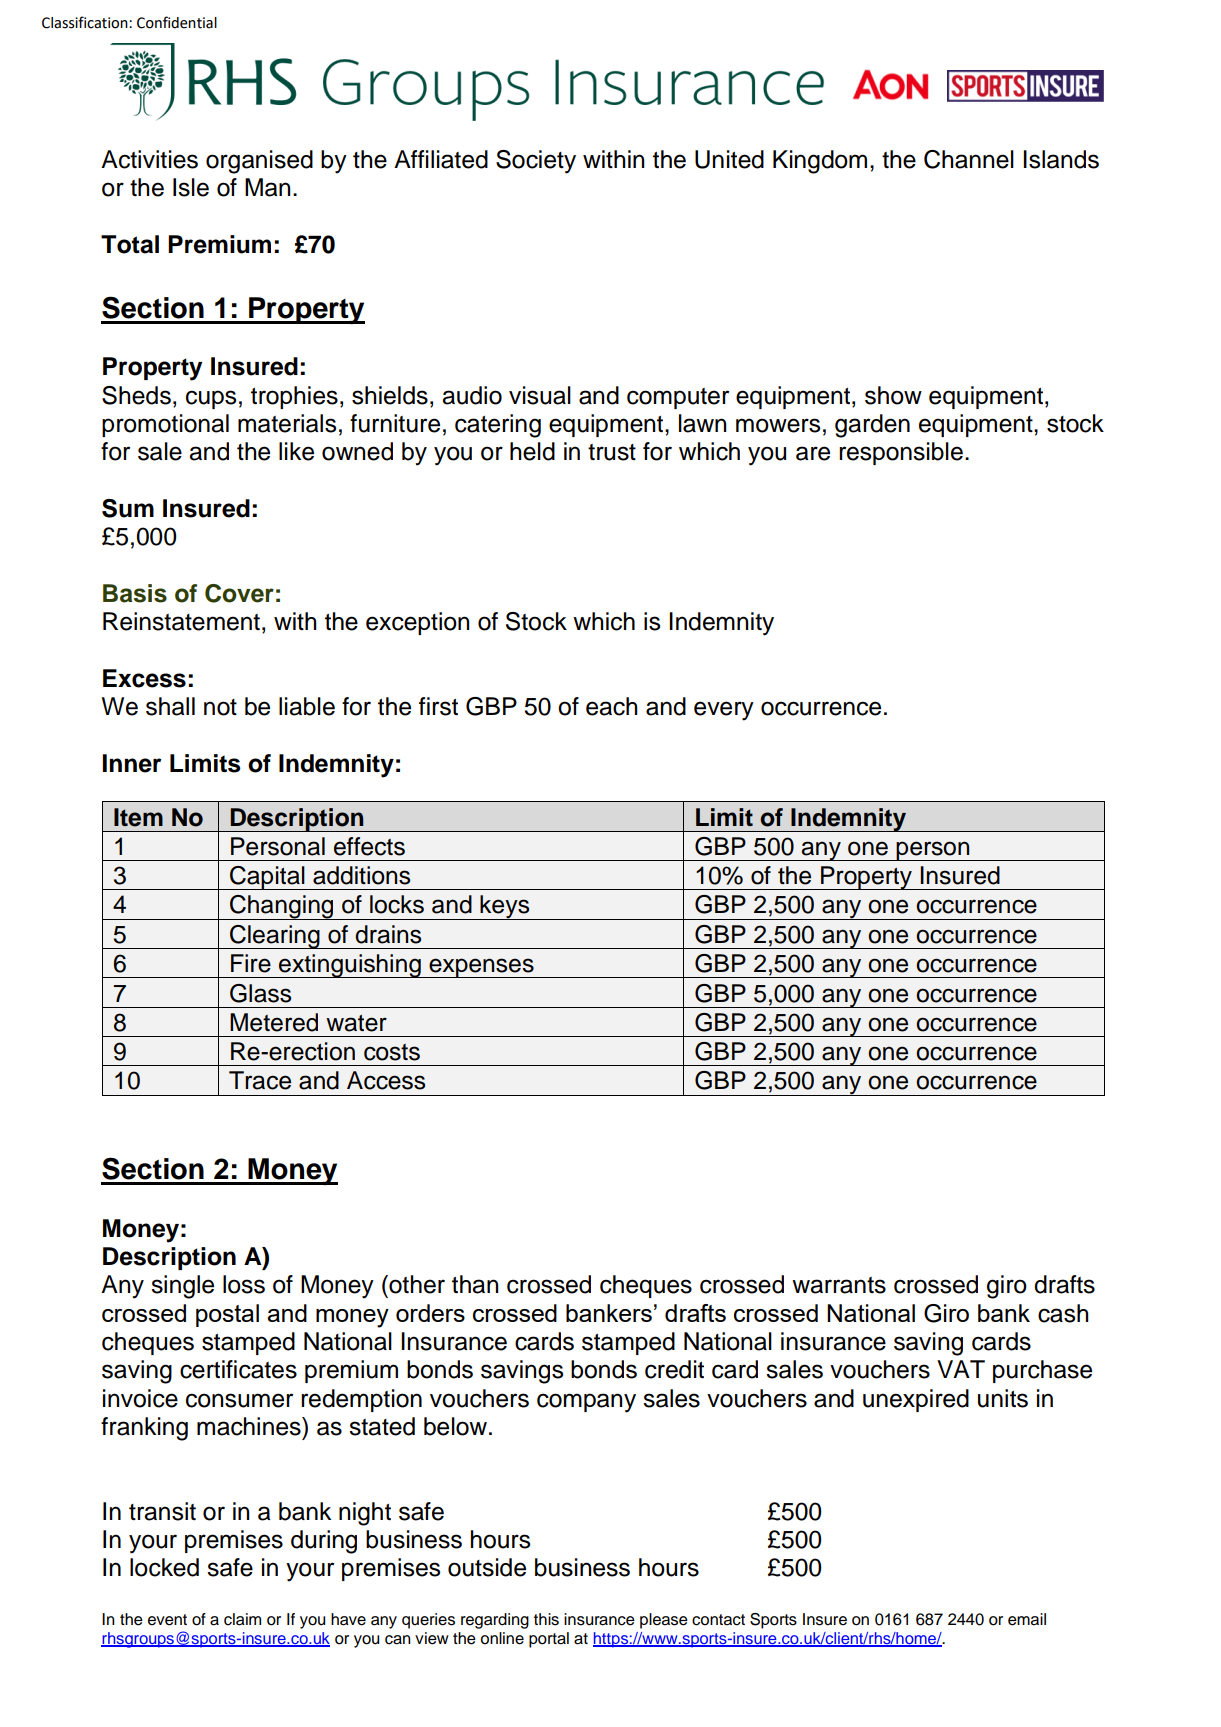 This page has width=1221, height=1727. I want to click on Confidential, so click(177, 22).
